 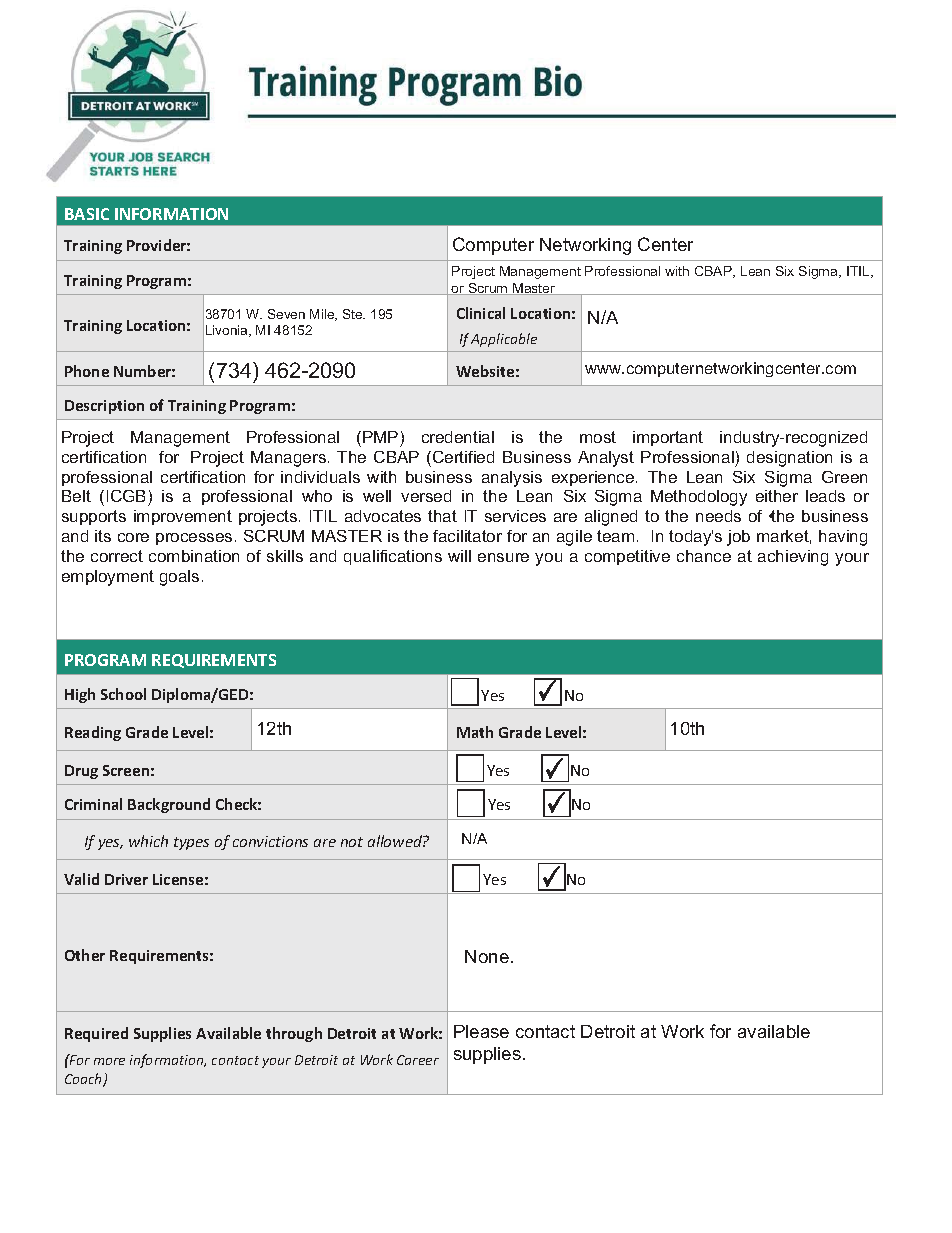 What do you see at coordinates (793, 558) in the screenshot?
I see `achieving` at bounding box center [793, 558].
